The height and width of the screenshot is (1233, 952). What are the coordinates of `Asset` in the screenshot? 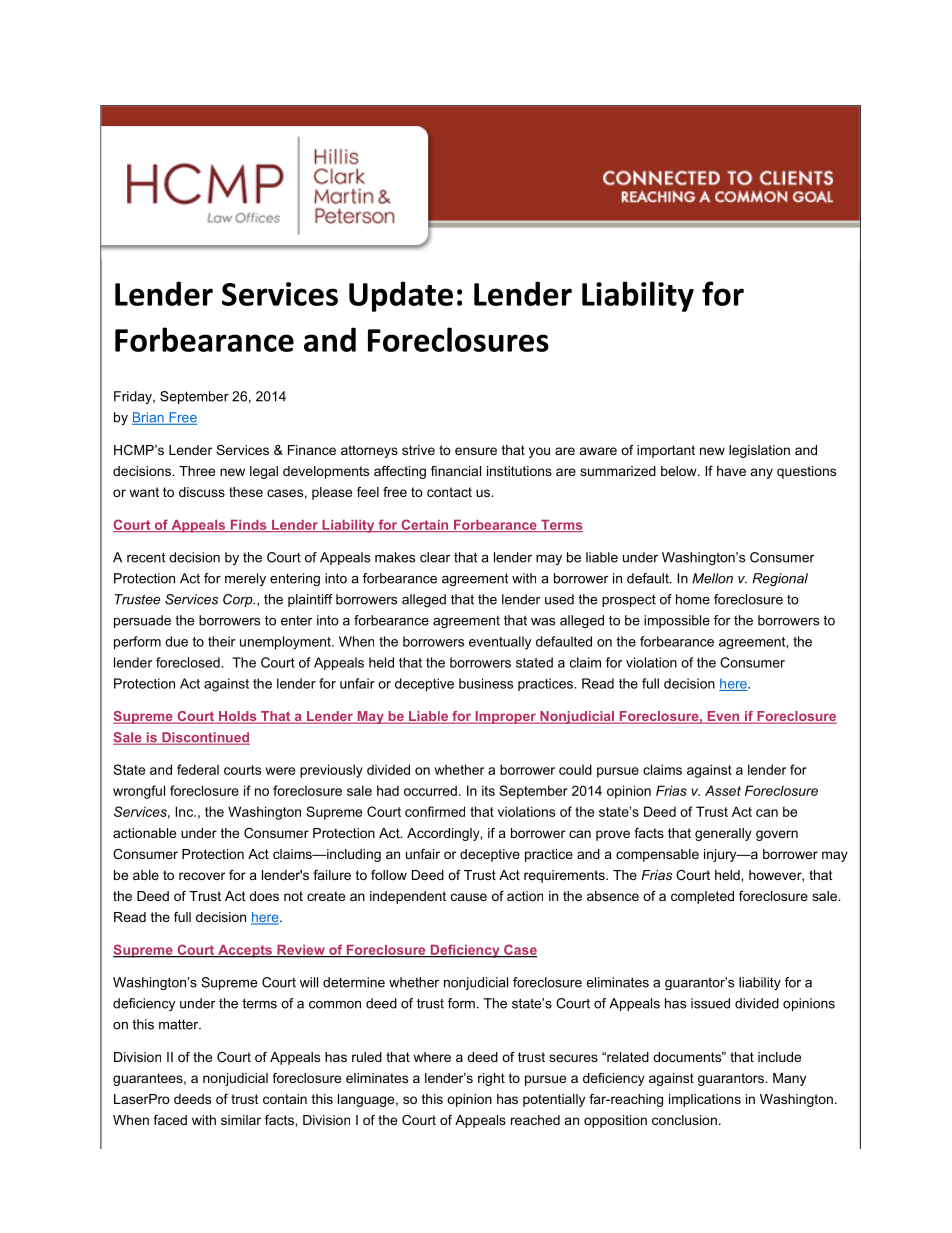 It's located at (723, 790).
